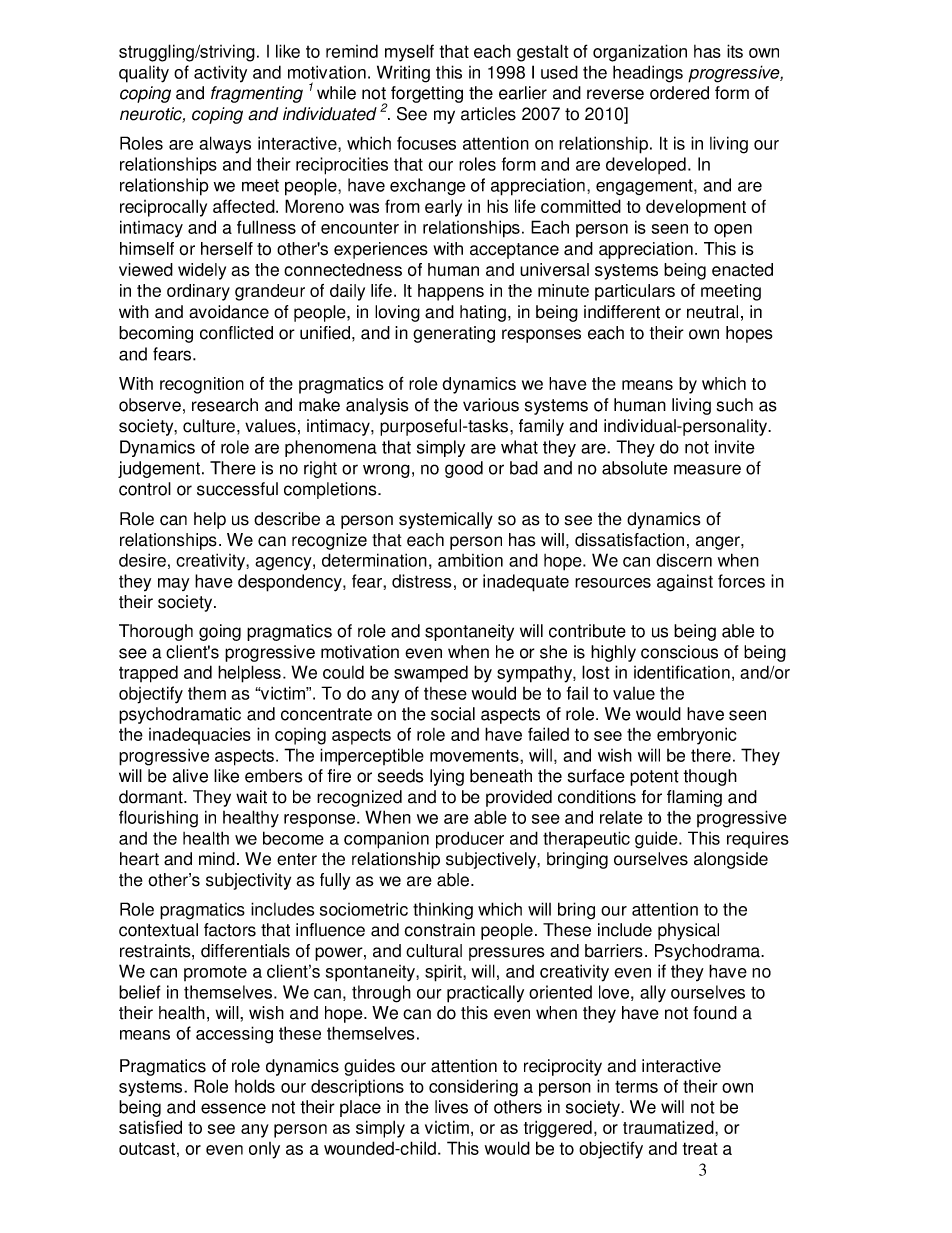 The image size is (952, 1233). What do you see at coordinates (451, 1107) in the screenshot?
I see `lives` at bounding box center [451, 1107].
